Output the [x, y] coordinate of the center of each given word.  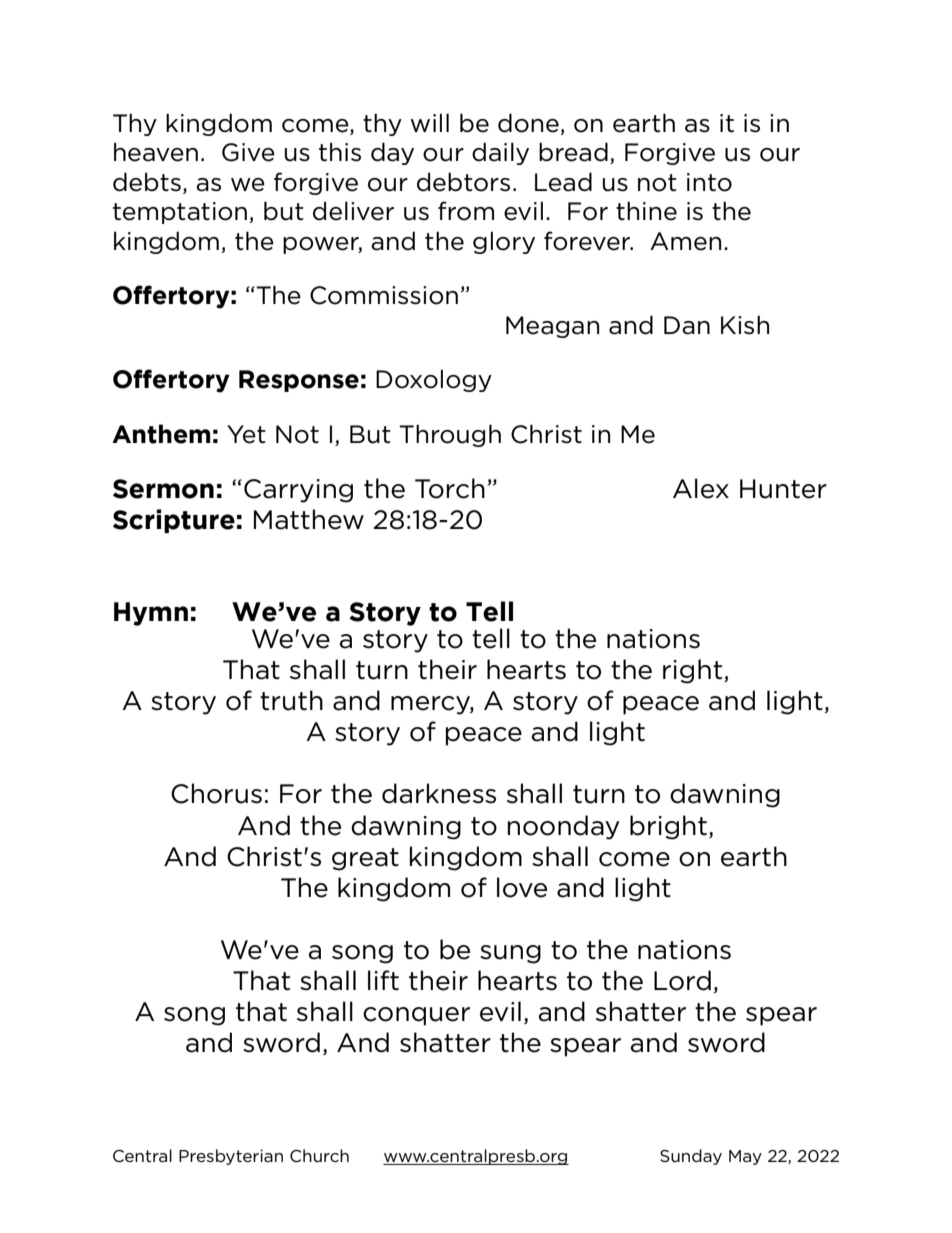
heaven [156, 152]
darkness [439, 793]
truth [291, 700]
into [709, 182]
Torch [450, 488]
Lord [682, 980]
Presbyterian [231, 1157]
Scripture [174, 521]
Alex [701, 488]
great [365, 859]
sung [510, 954]
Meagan [552, 327]
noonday [564, 827]
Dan [687, 325]
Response [299, 381]
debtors [463, 182]
